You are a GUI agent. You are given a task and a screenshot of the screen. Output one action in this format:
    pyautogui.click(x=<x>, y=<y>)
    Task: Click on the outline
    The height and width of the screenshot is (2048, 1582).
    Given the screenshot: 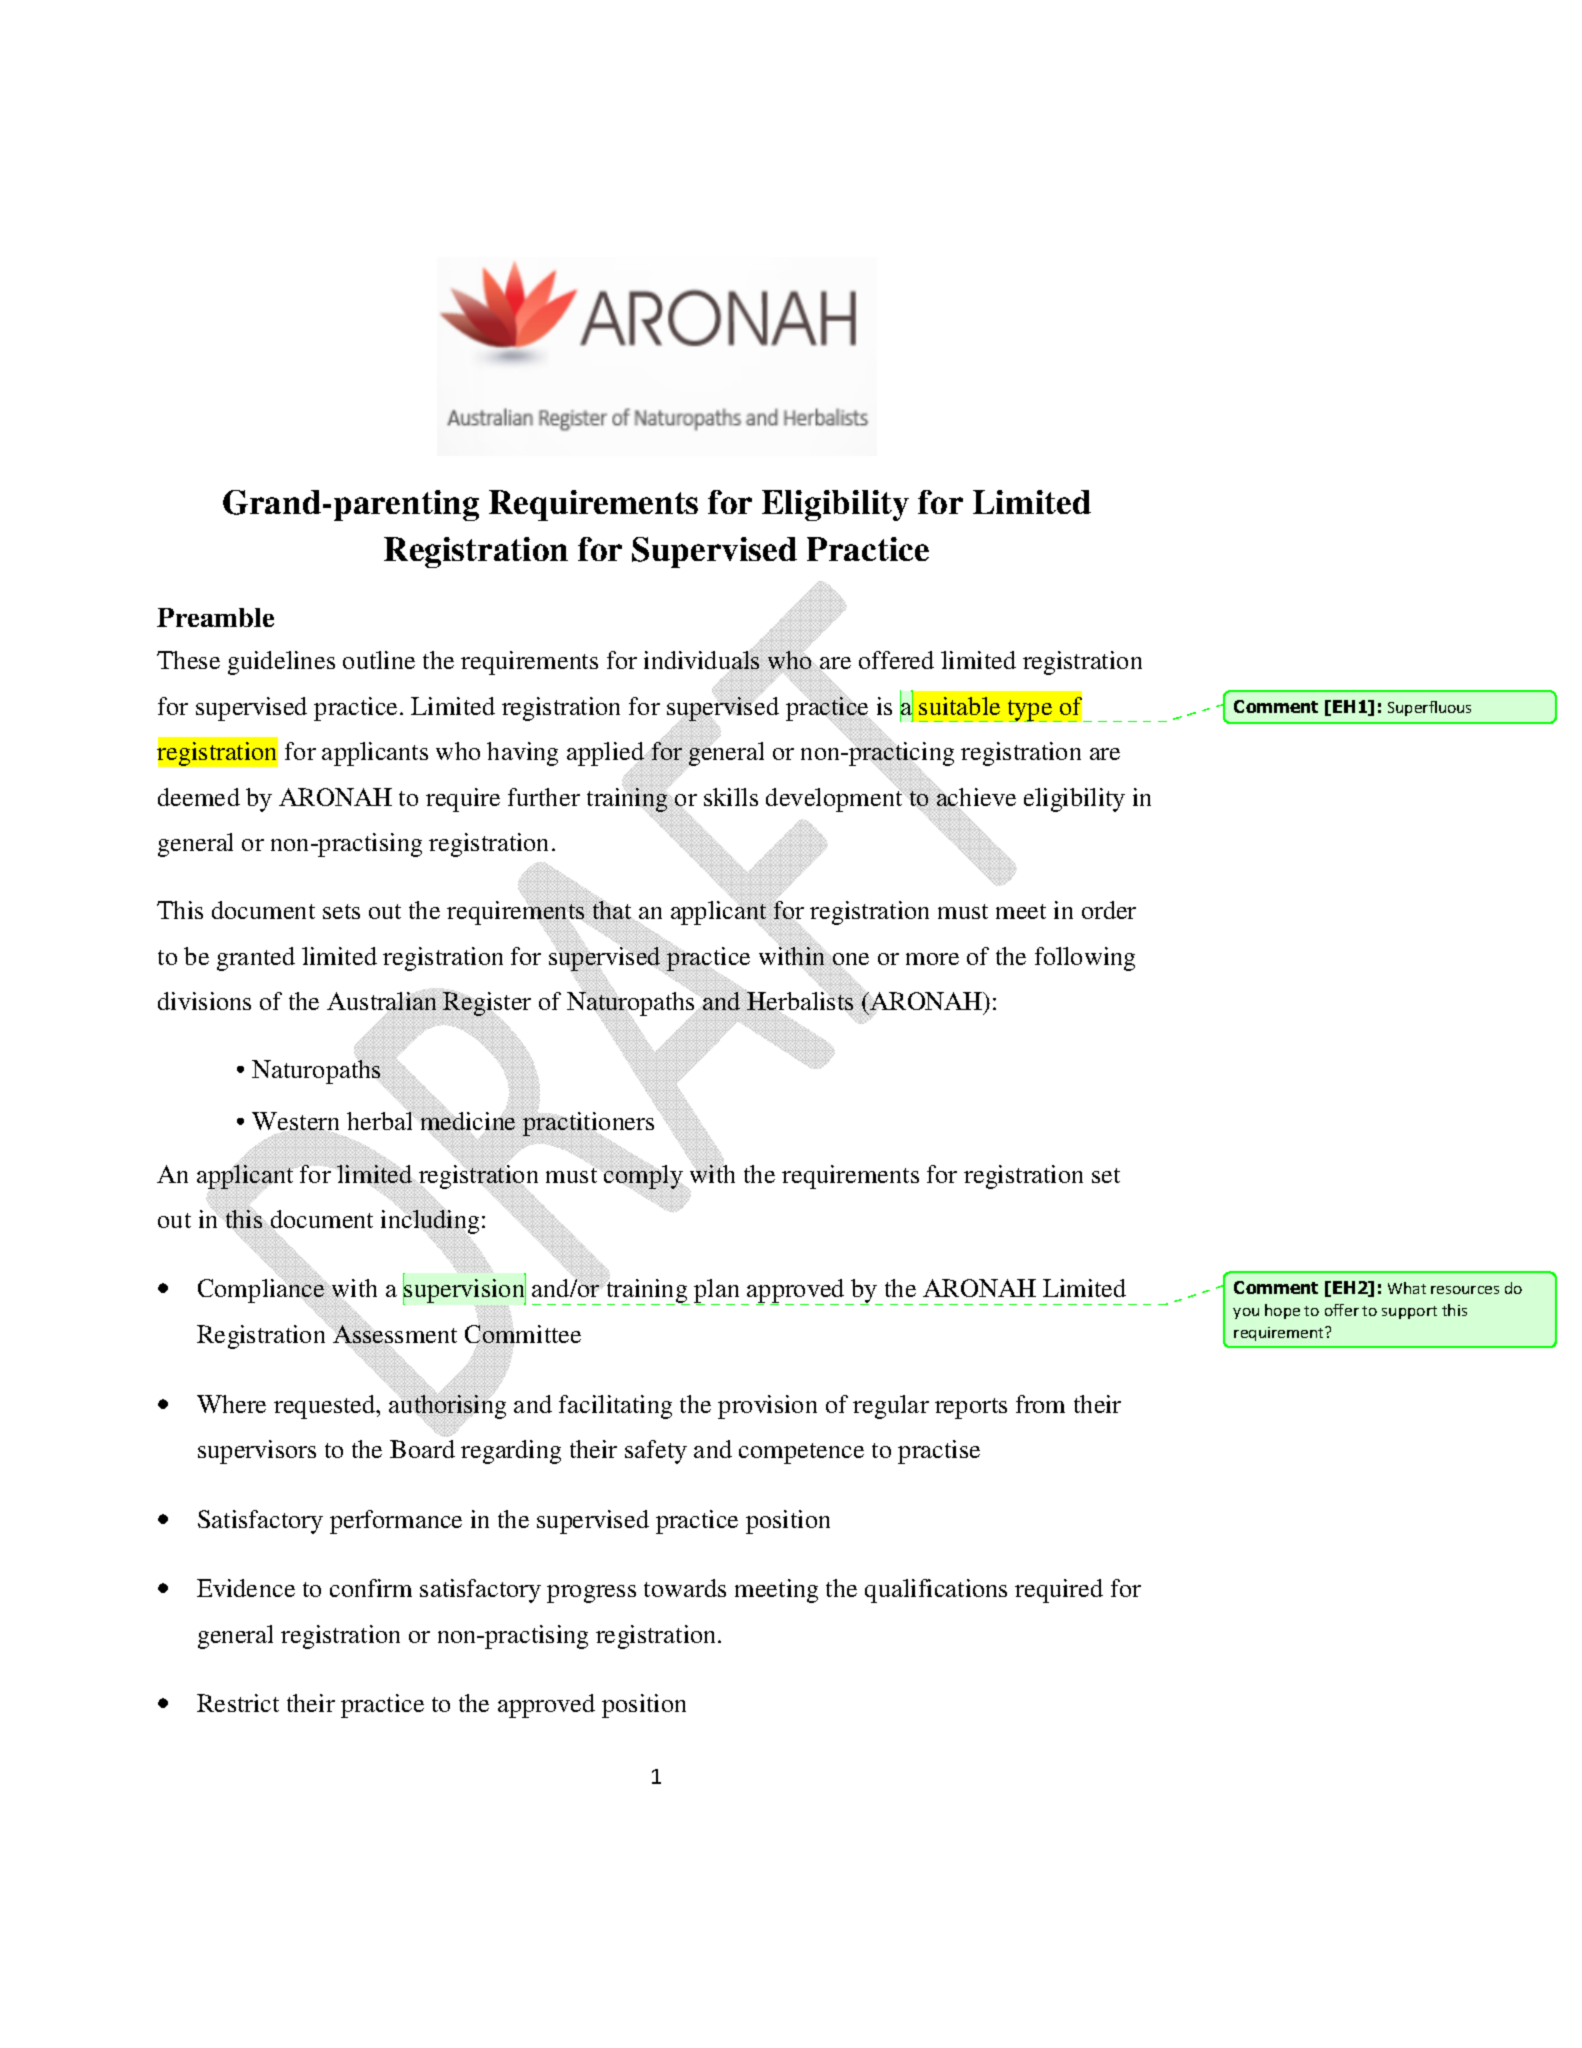 What is the action you would take?
    pyautogui.click(x=379, y=660)
